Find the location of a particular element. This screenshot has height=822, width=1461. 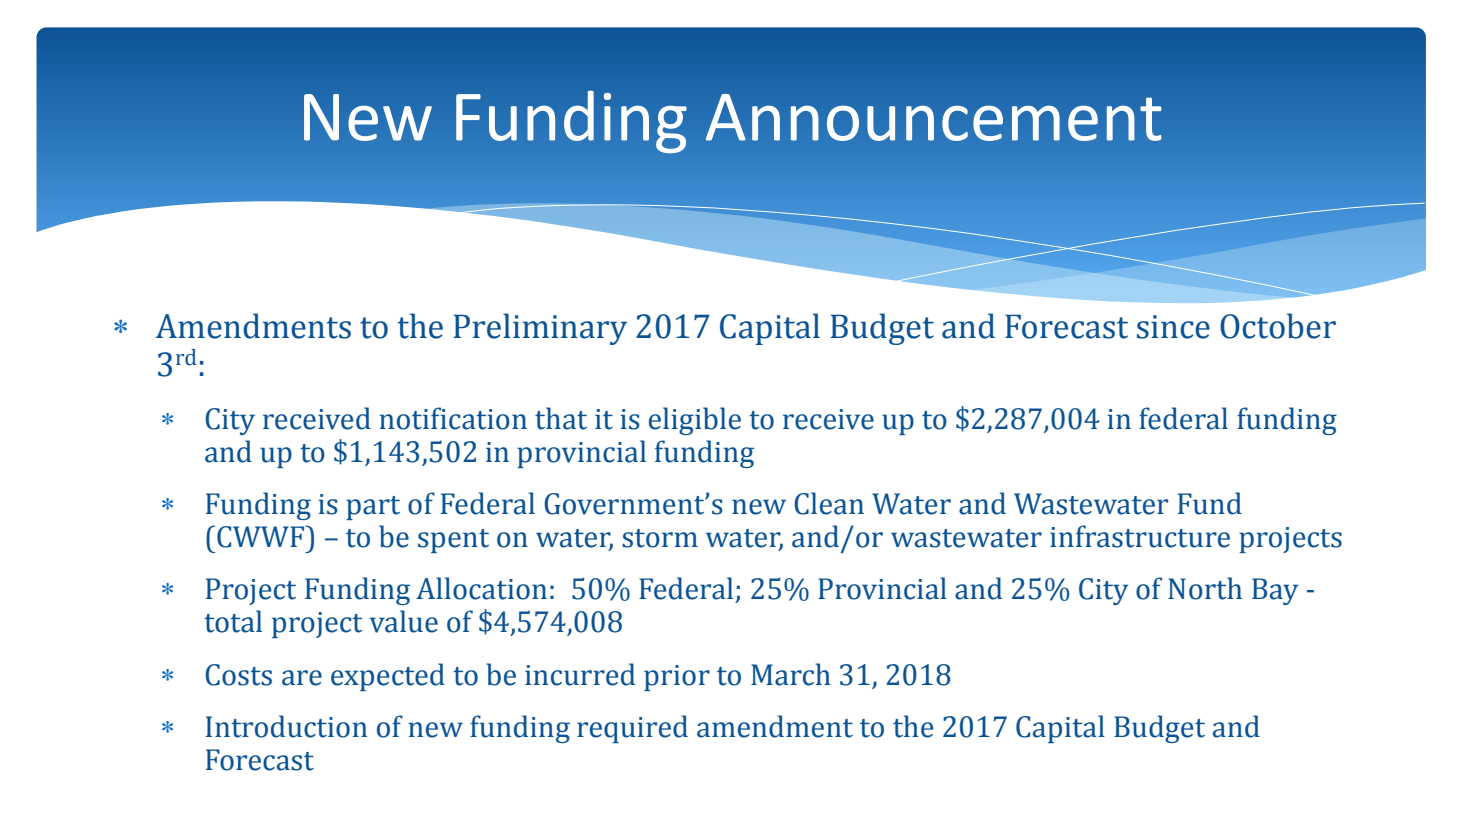

North is located at coordinates (1205, 588).
